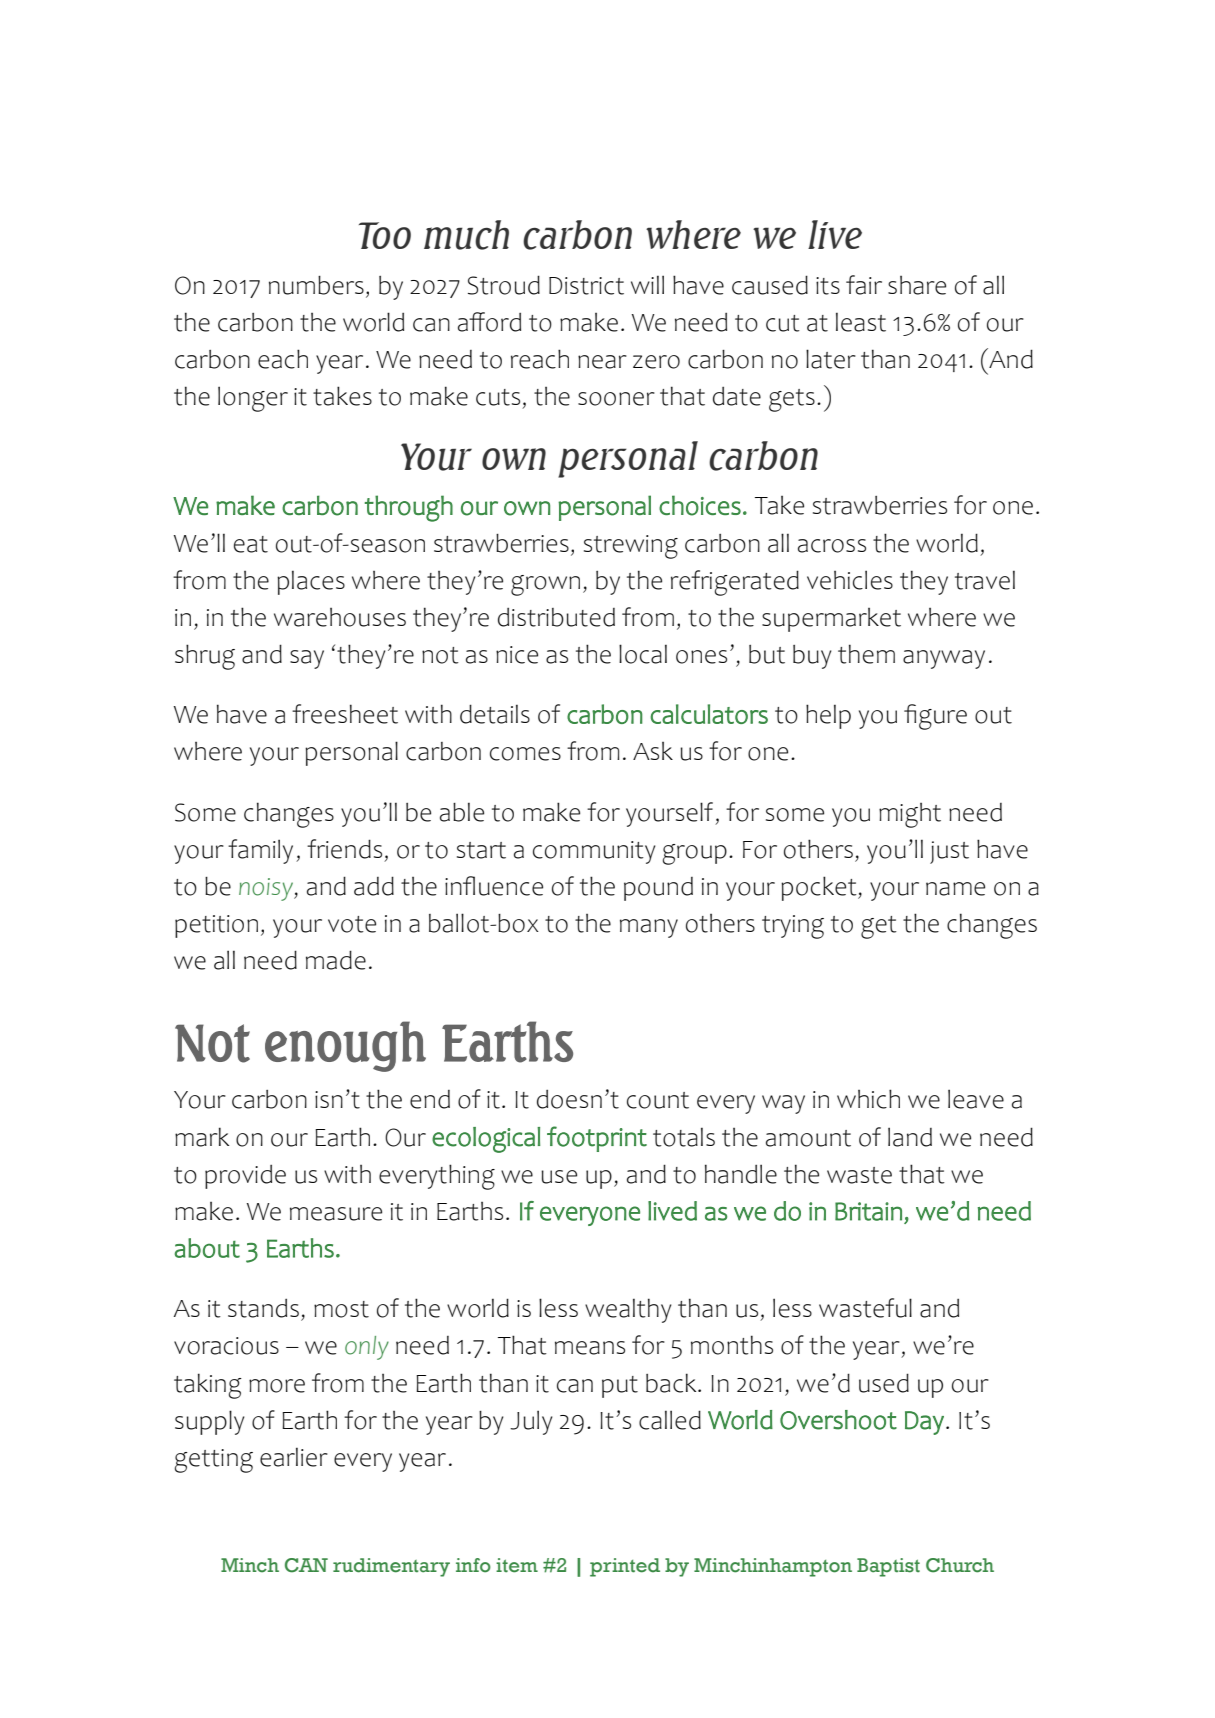 The image size is (1215, 1718). Describe the element at coordinates (917, 285) in the screenshot. I see `share` at that location.
